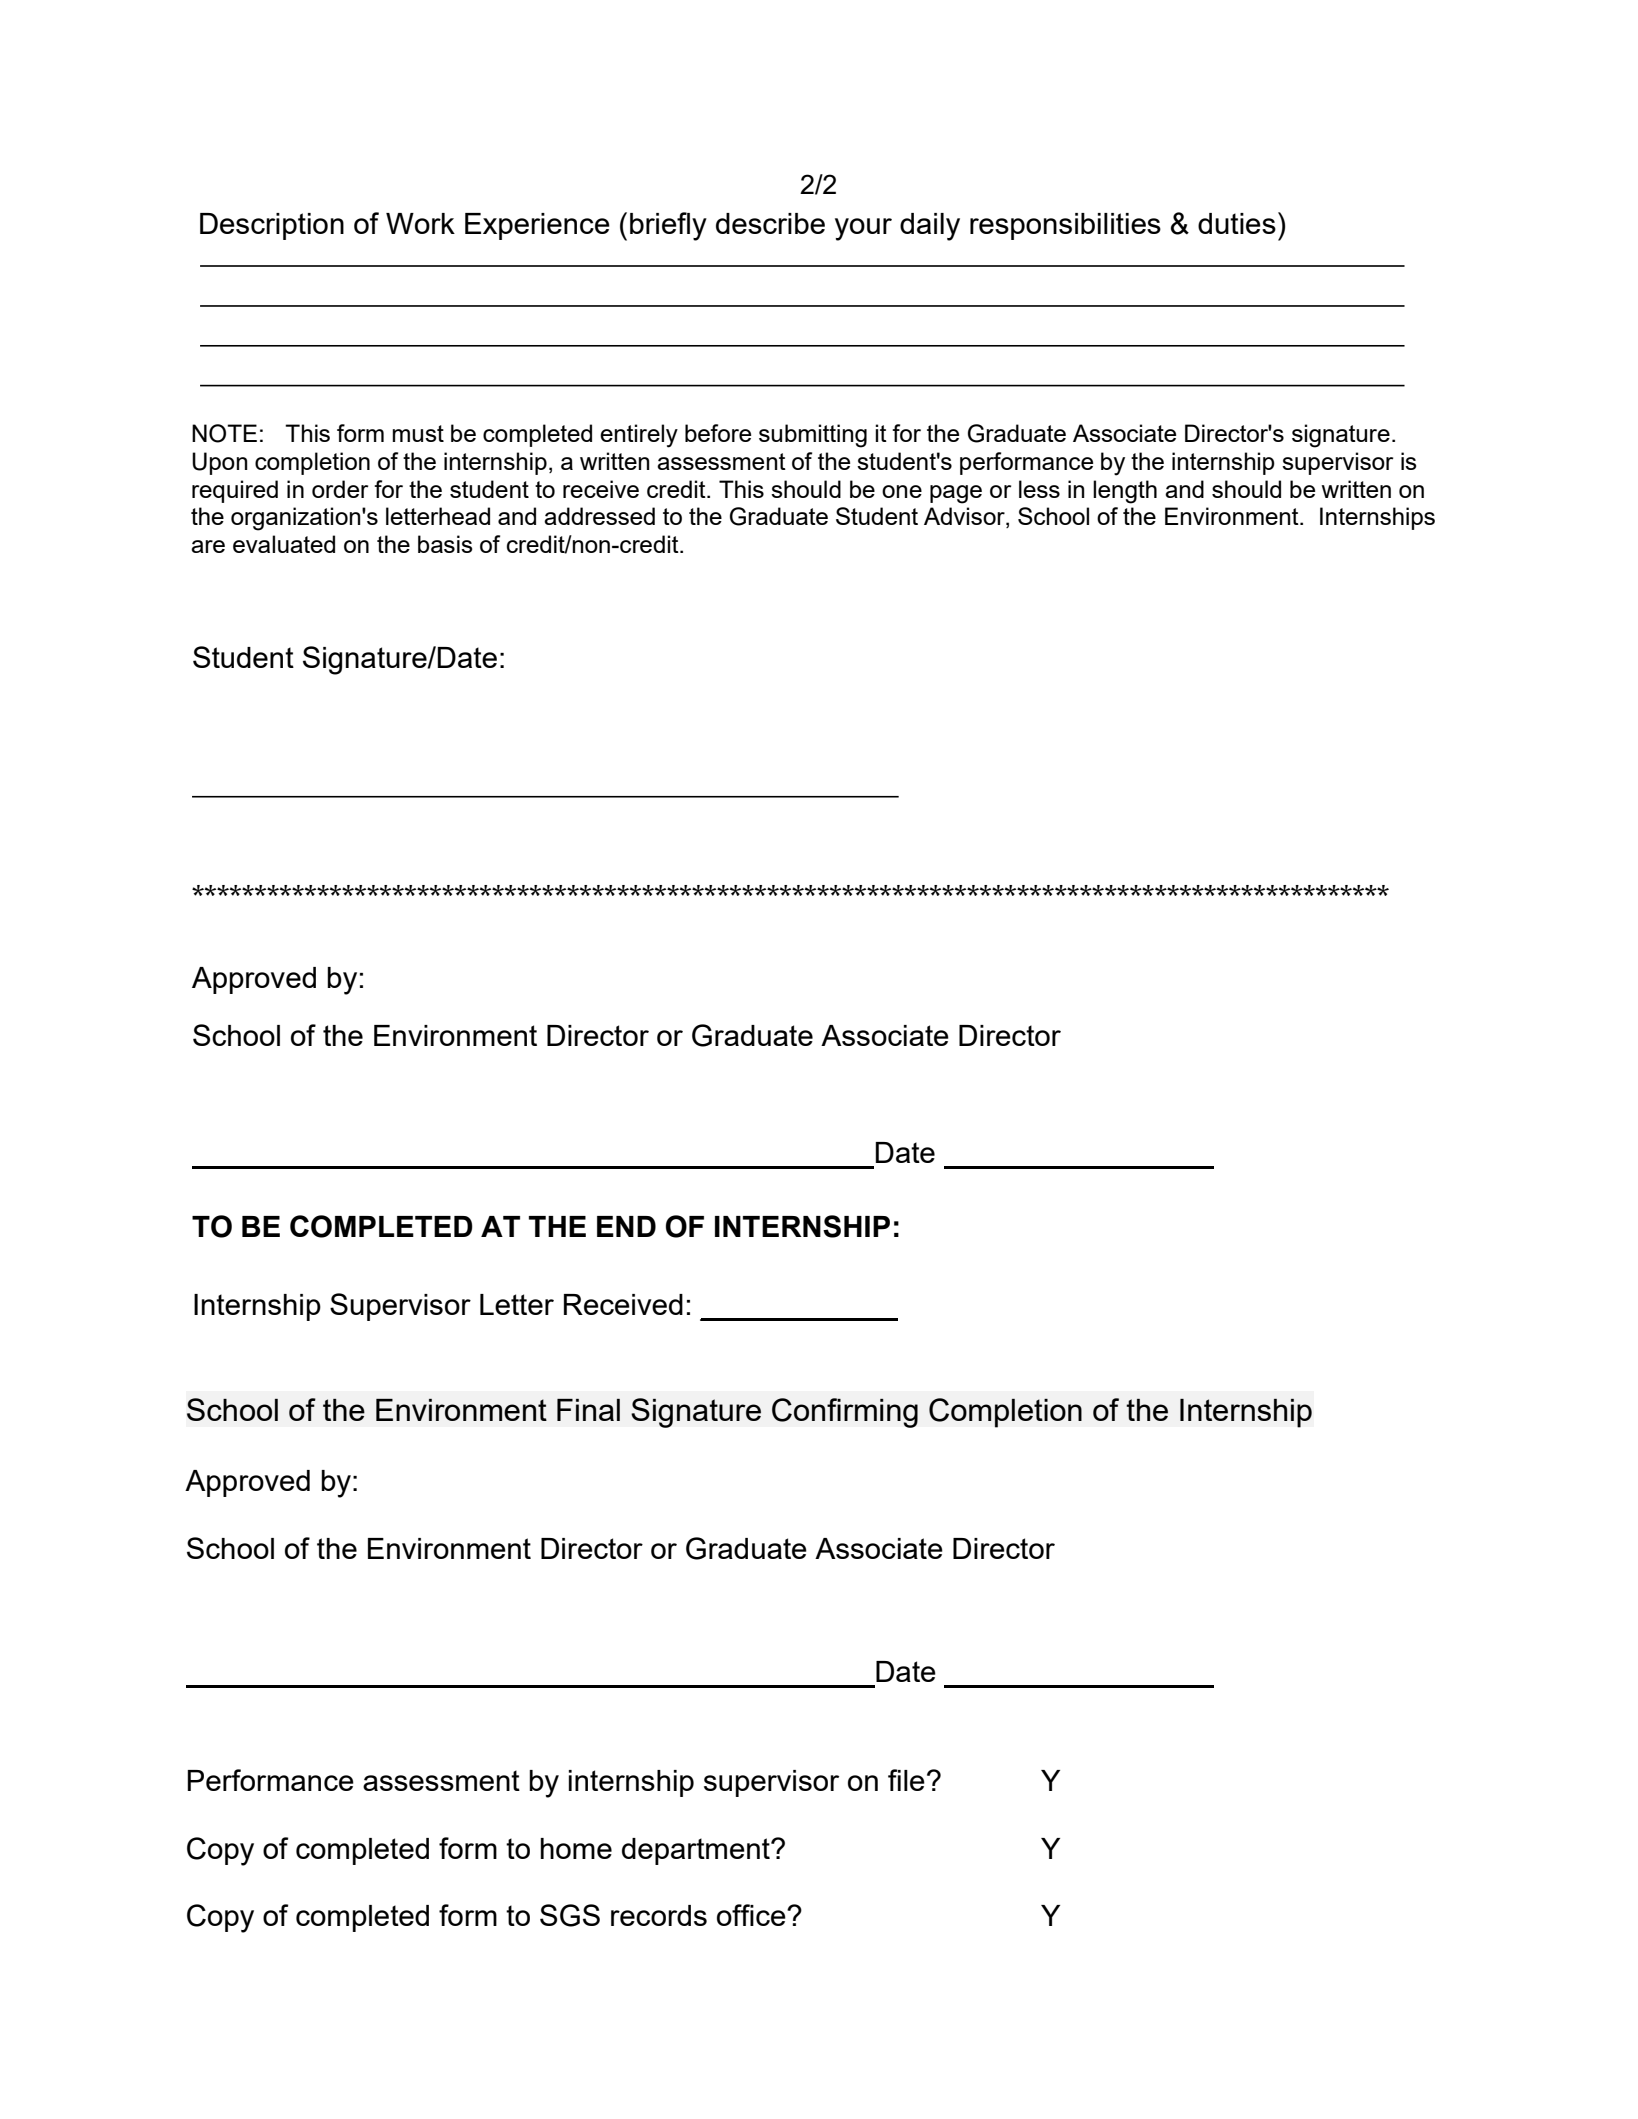  Describe the element at coordinates (845, 1413) in the image. I see `Confirming` at that location.
